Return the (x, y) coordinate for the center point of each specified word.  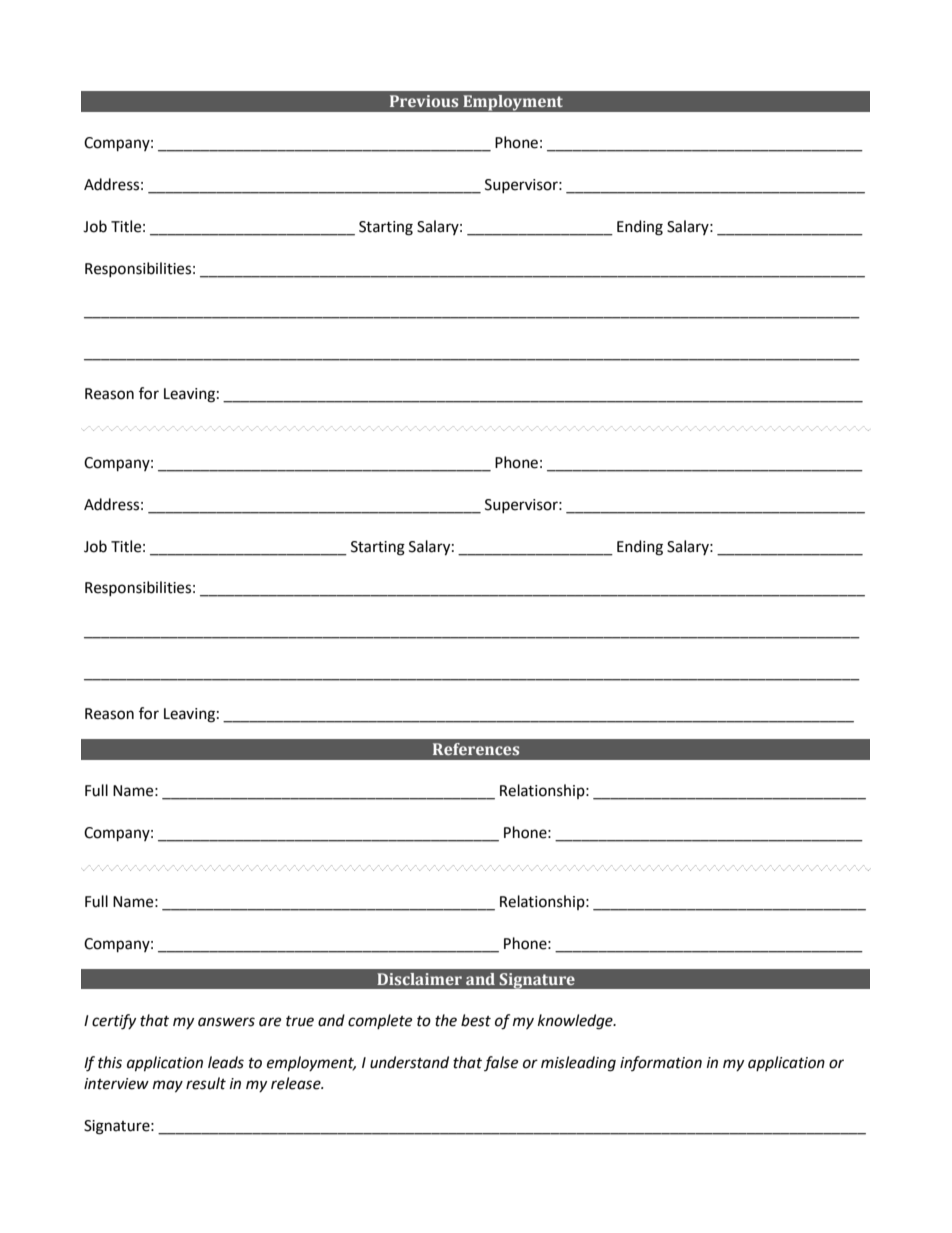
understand (409, 1062)
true (300, 1021)
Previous (424, 101)
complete (380, 1021)
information (661, 1063)
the (446, 1020)
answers (226, 1022)
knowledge (576, 1022)
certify (114, 1022)
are (270, 1022)
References (476, 749)
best (476, 1020)
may (168, 1086)
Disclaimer (419, 979)
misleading (578, 1064)
